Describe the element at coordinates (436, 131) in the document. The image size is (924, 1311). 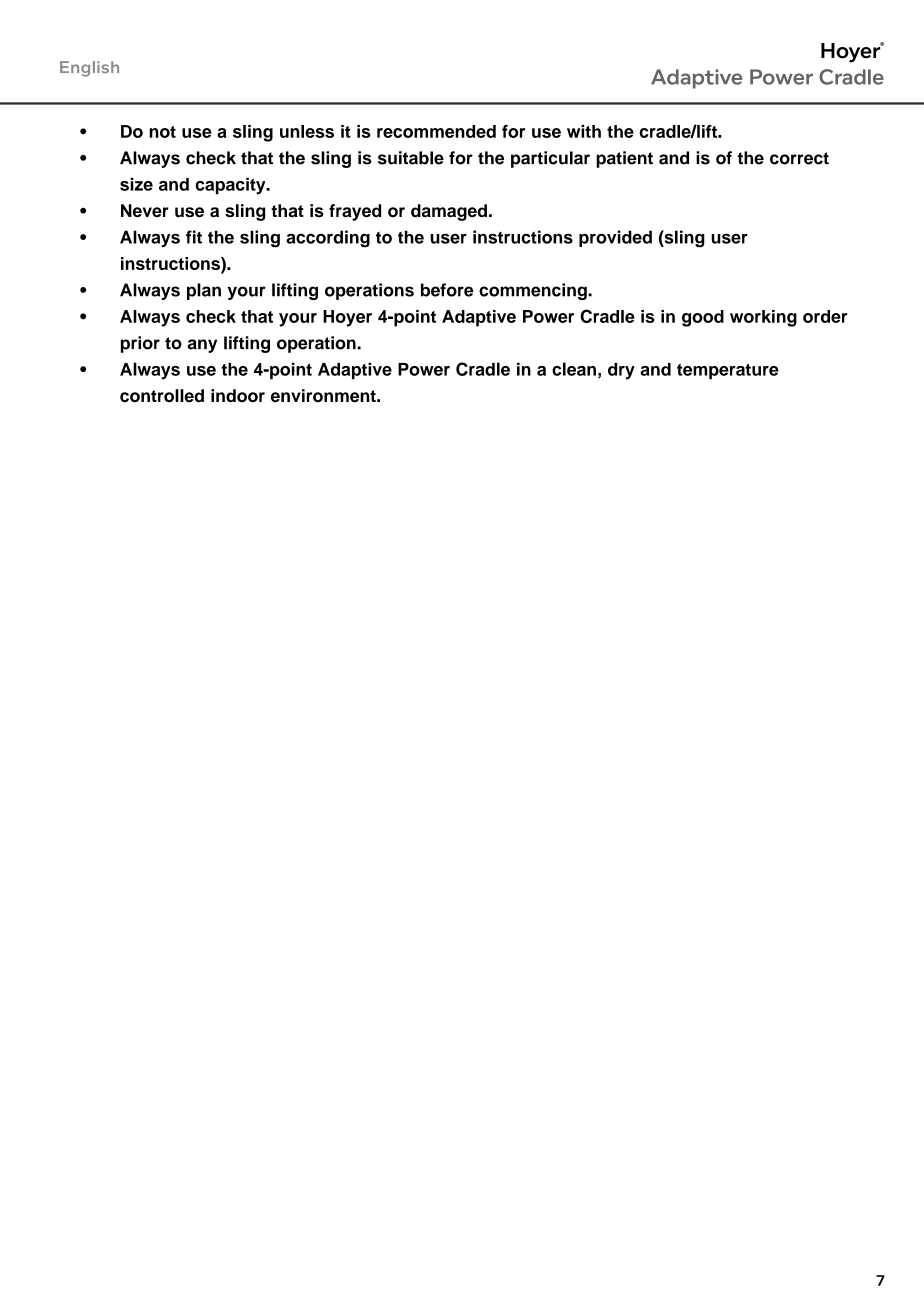
I see `recommended` at that location.
